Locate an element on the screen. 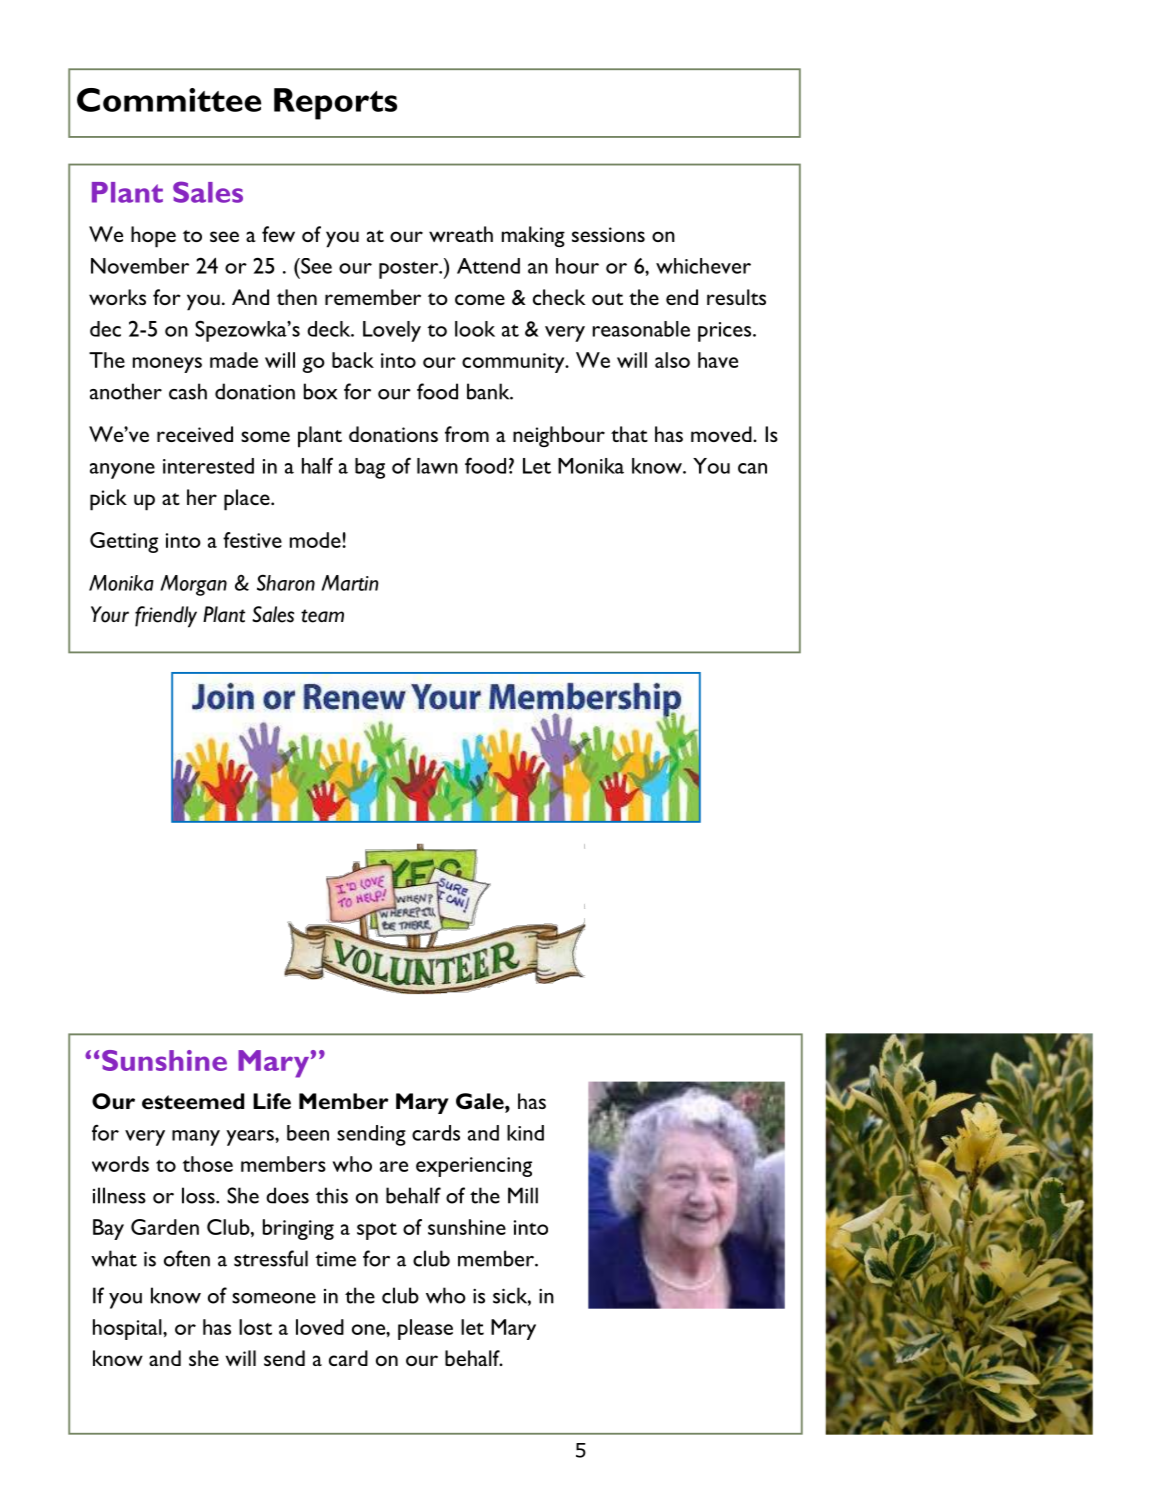  often is located at coordinates (187, 1258).
